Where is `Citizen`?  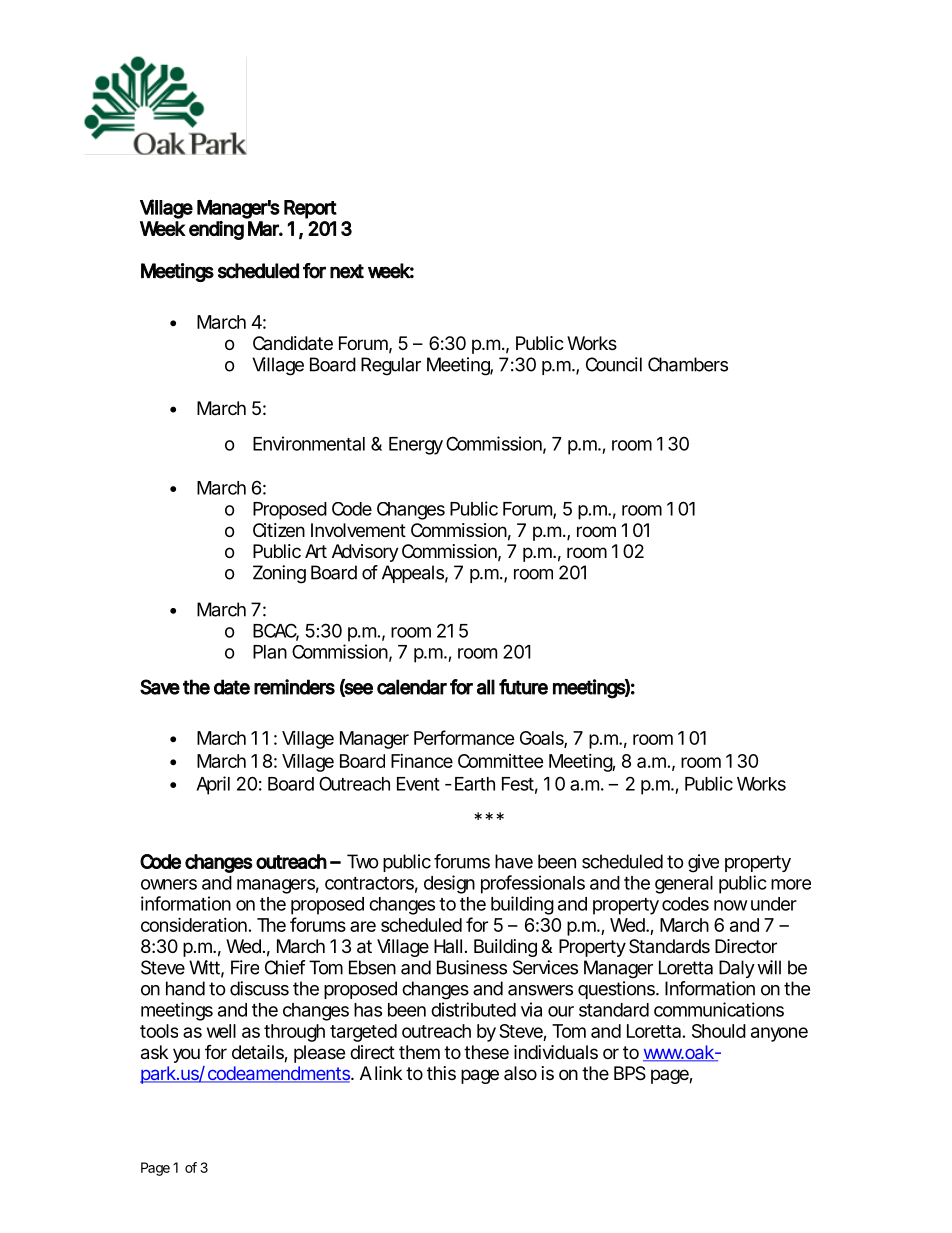 Citizen is located at coordinates (279, 530).
